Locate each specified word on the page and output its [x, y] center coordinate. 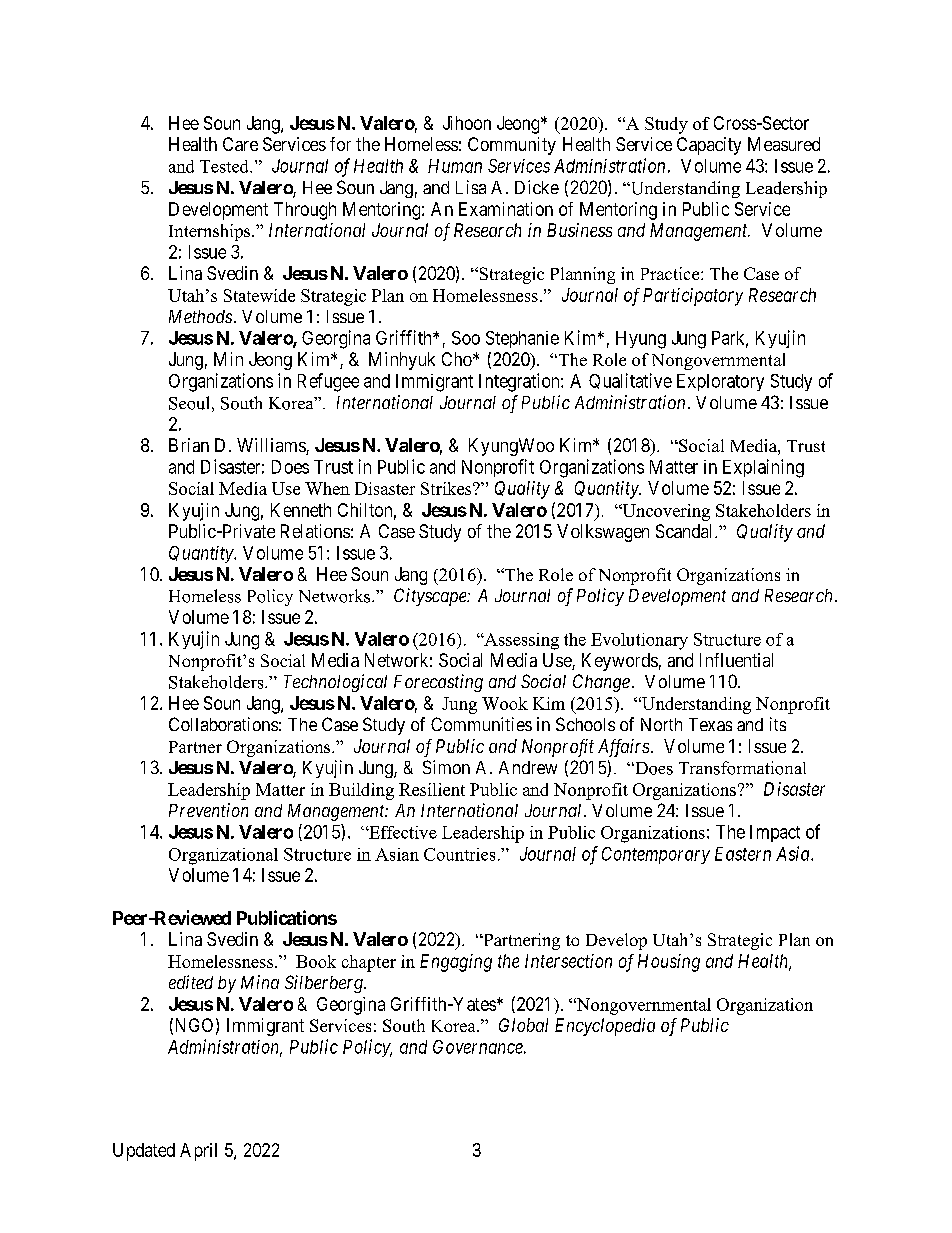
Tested [225, 166]
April [198, 1152]
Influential [736, 660]
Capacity [709, 146]
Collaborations [223, 724]
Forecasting [438, 683]
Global [523, 1025]
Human [455, 166]
